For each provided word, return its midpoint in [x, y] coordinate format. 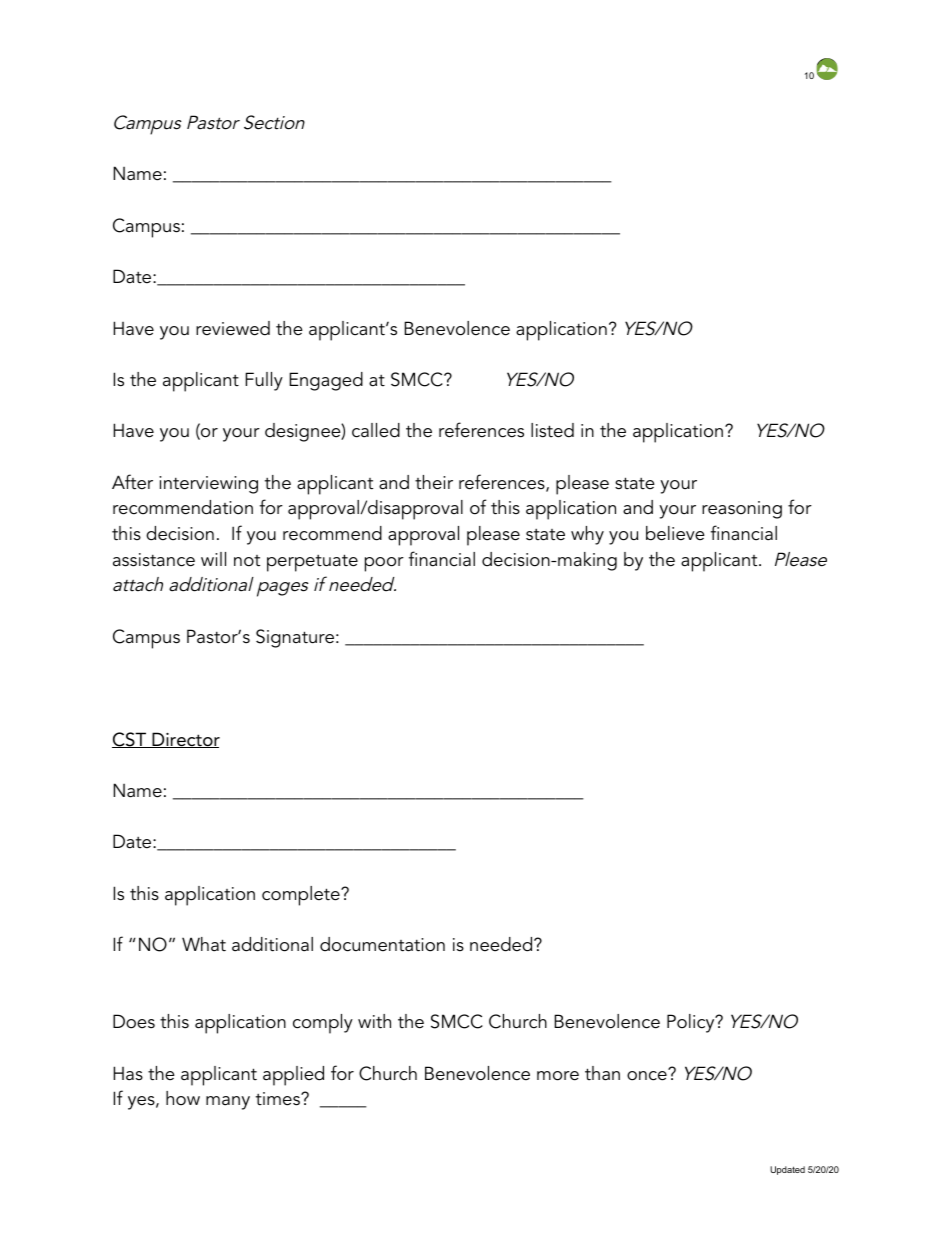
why [587, 535]
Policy [692, 1023]
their [434, 482]
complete [302, 896]
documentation [382, 944]
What [204, 944]
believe [675, 533]
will [213, 559]
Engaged [326, 381]
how [183, 1098]
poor [384, 564]
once [648, 1074]
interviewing [208, 485]
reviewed [233, 328]
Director [185, 740]
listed [552, 430]
